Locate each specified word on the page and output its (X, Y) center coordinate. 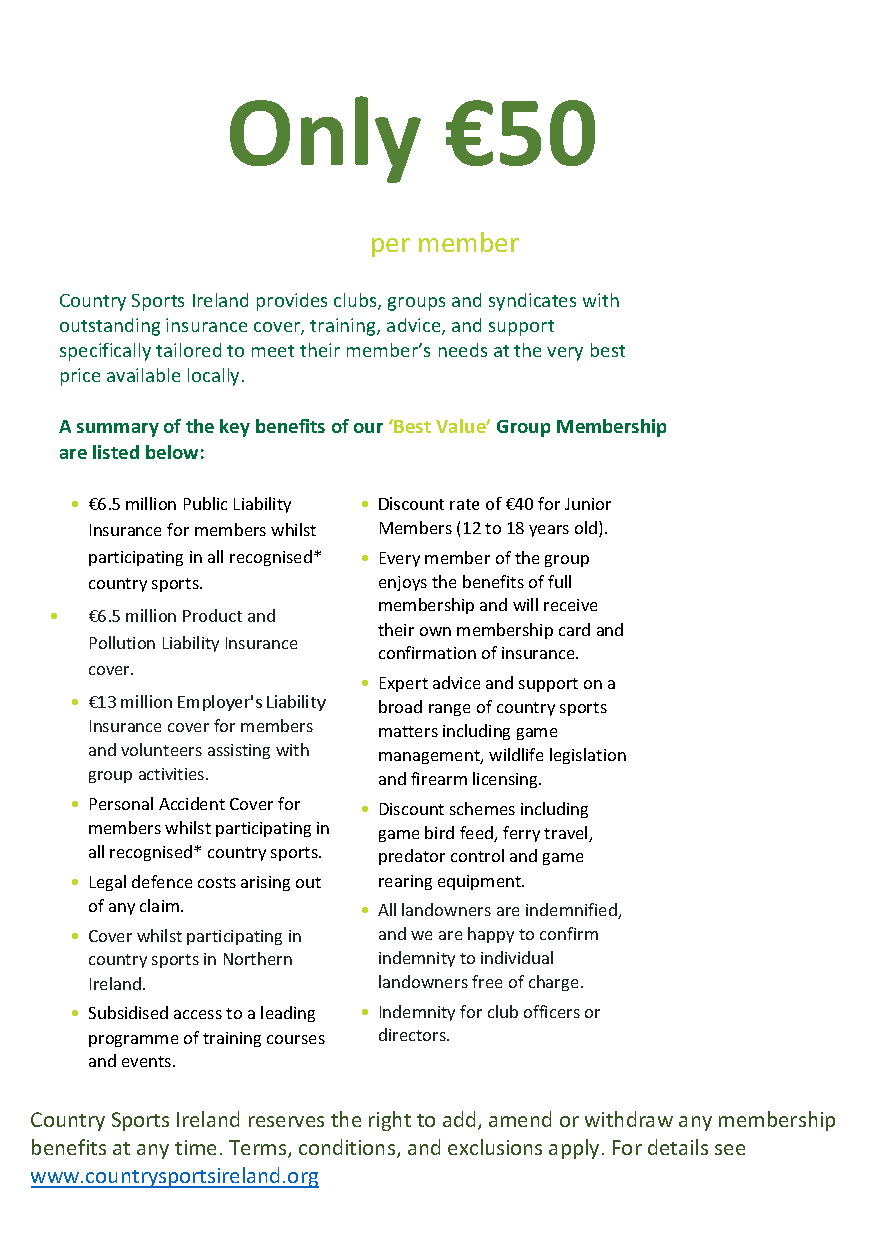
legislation (588, 756)
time (195, 1147)
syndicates (532, 302)
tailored (188, 350)
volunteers (161, 749)
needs (463, 350)
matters (408, 731)
